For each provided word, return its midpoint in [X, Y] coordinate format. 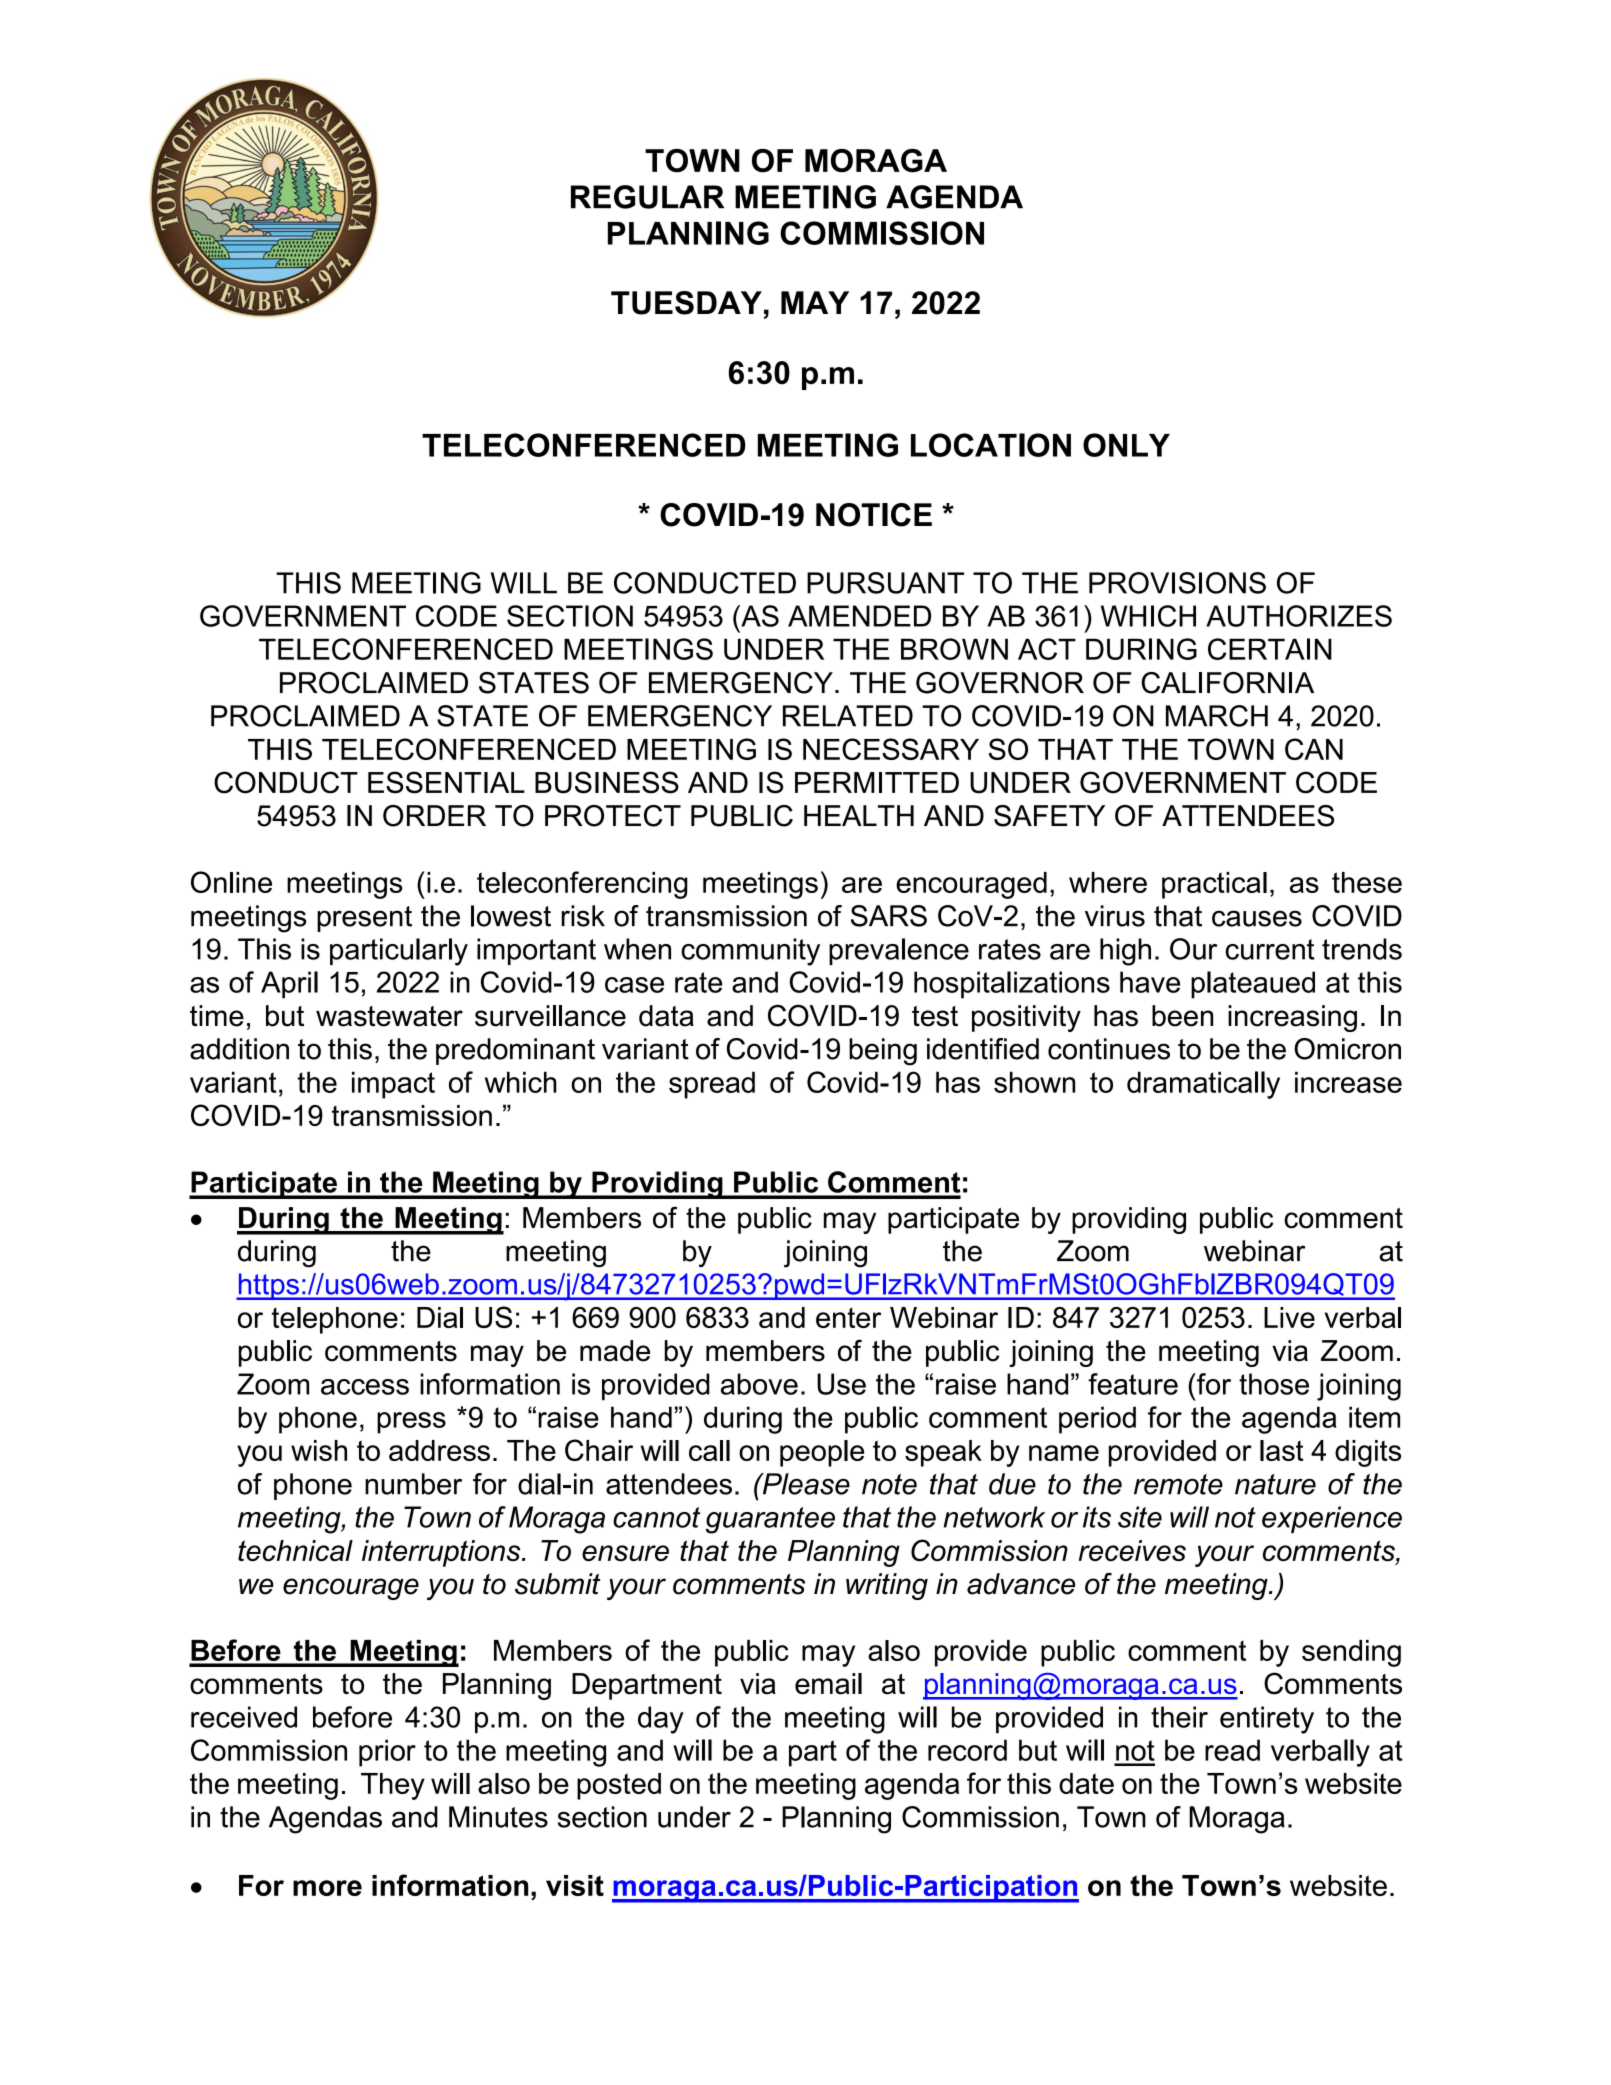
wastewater [389, 1016]
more [327, 1888]
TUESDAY [686, 303]
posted [619, 1786]
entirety [1267, 1720]
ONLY [1126, 445]
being [883, 1052]
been [1182, 1016]
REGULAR [647, 197]
